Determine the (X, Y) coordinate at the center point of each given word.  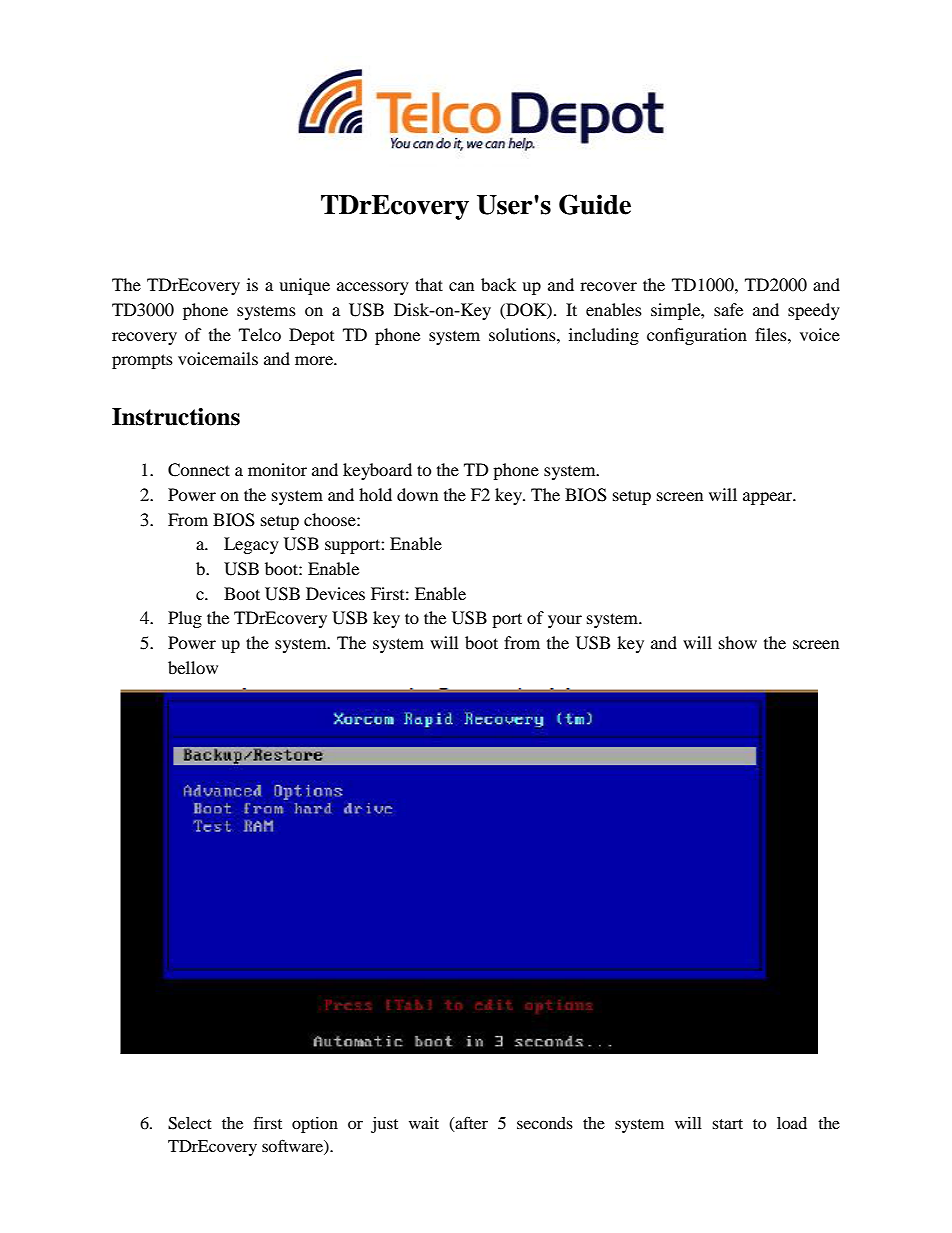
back (498, 284)
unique (304, 286)
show (738, 642)
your (565, 621)
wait (424, 1123)
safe (728, 309)
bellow (193, 667)
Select (190, 1123)
